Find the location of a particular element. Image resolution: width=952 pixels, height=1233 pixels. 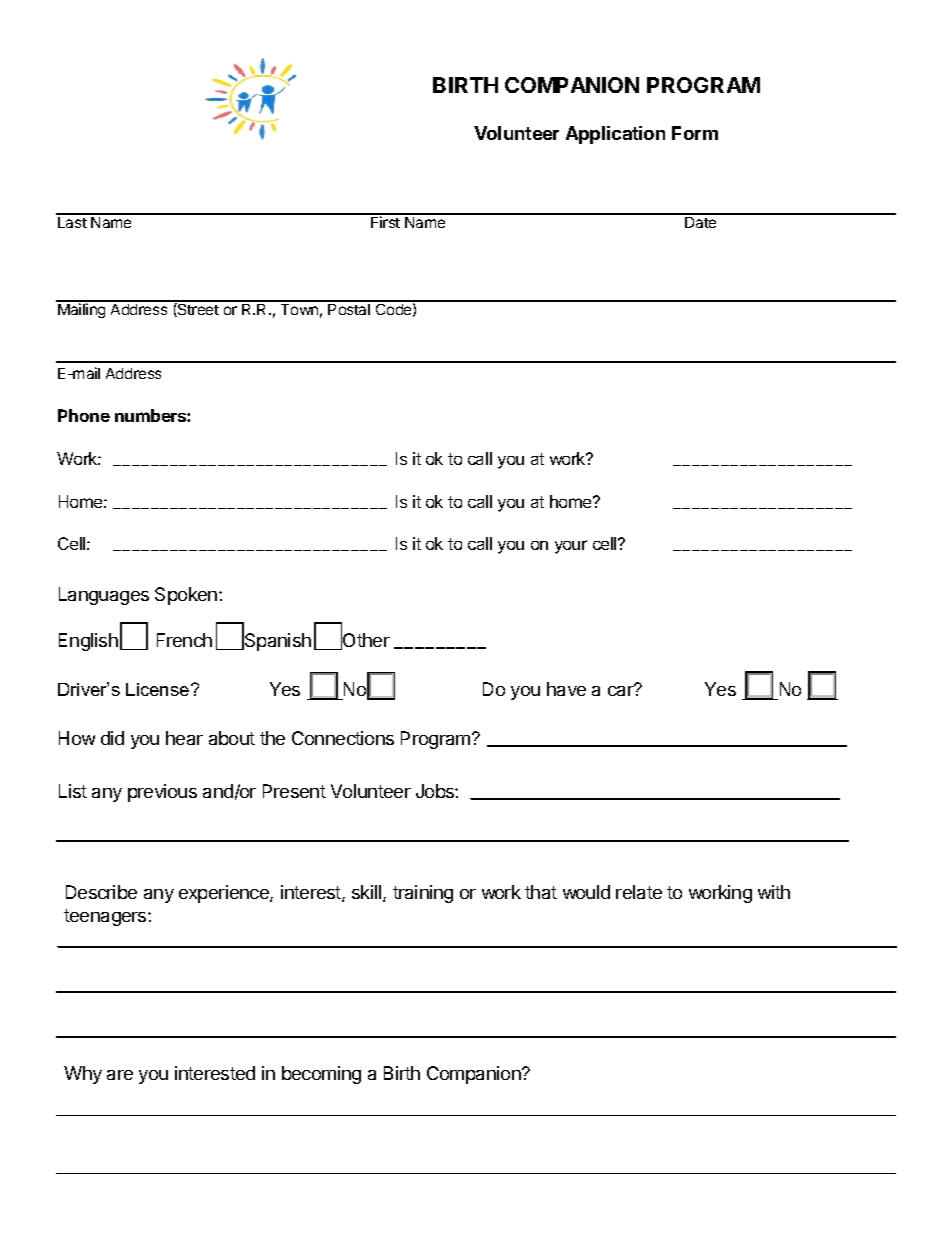

Application is located at coordinates (615, 135).
